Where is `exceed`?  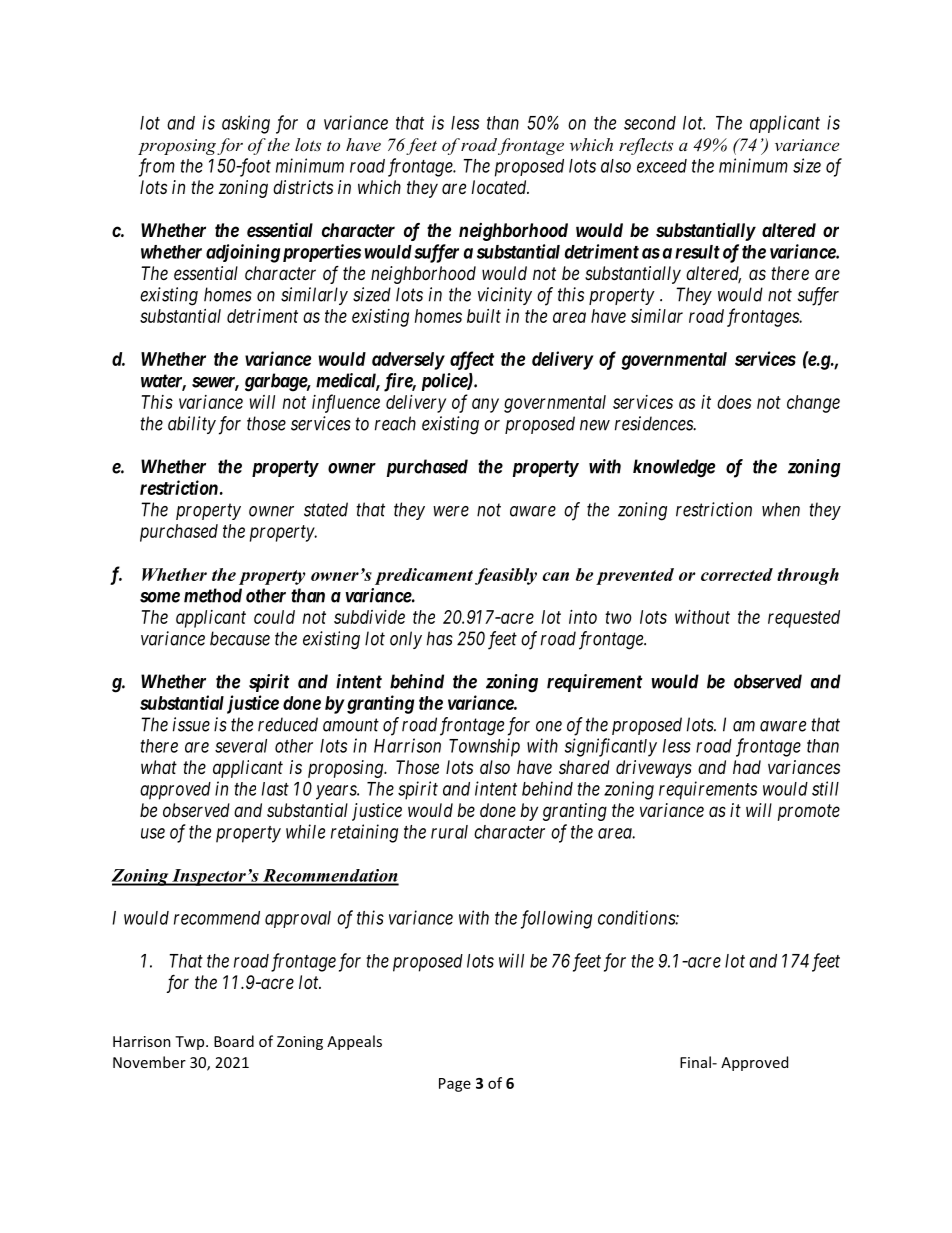 exceed is located at coordinates (662, 166).
